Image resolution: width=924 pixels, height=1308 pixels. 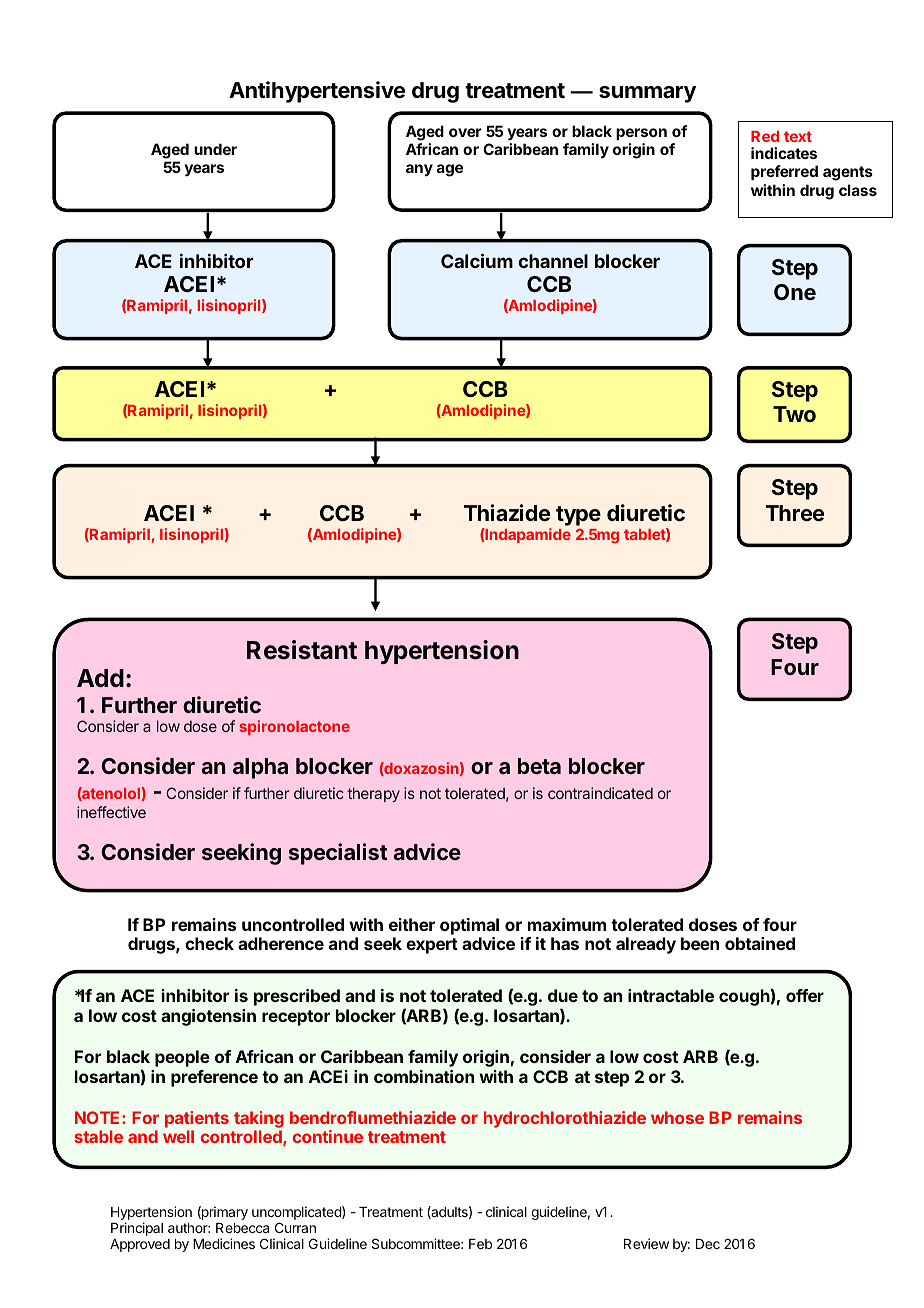 I want to click on over, so click(x=465, y=132).
